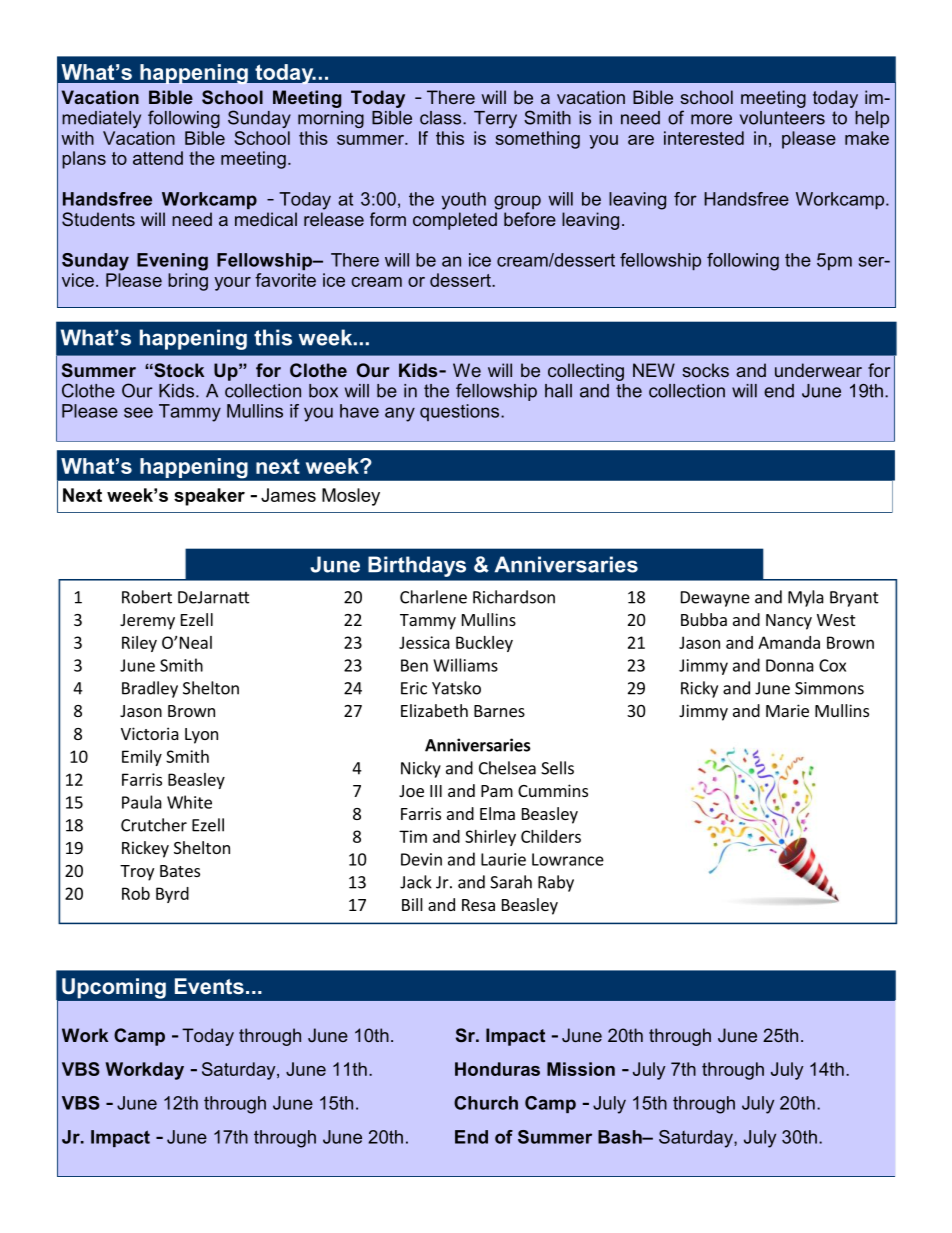 The width and height of the document is (952, 1233). Describe the element at coordinates (158, 158) in the document. I see `attend` at that location.
